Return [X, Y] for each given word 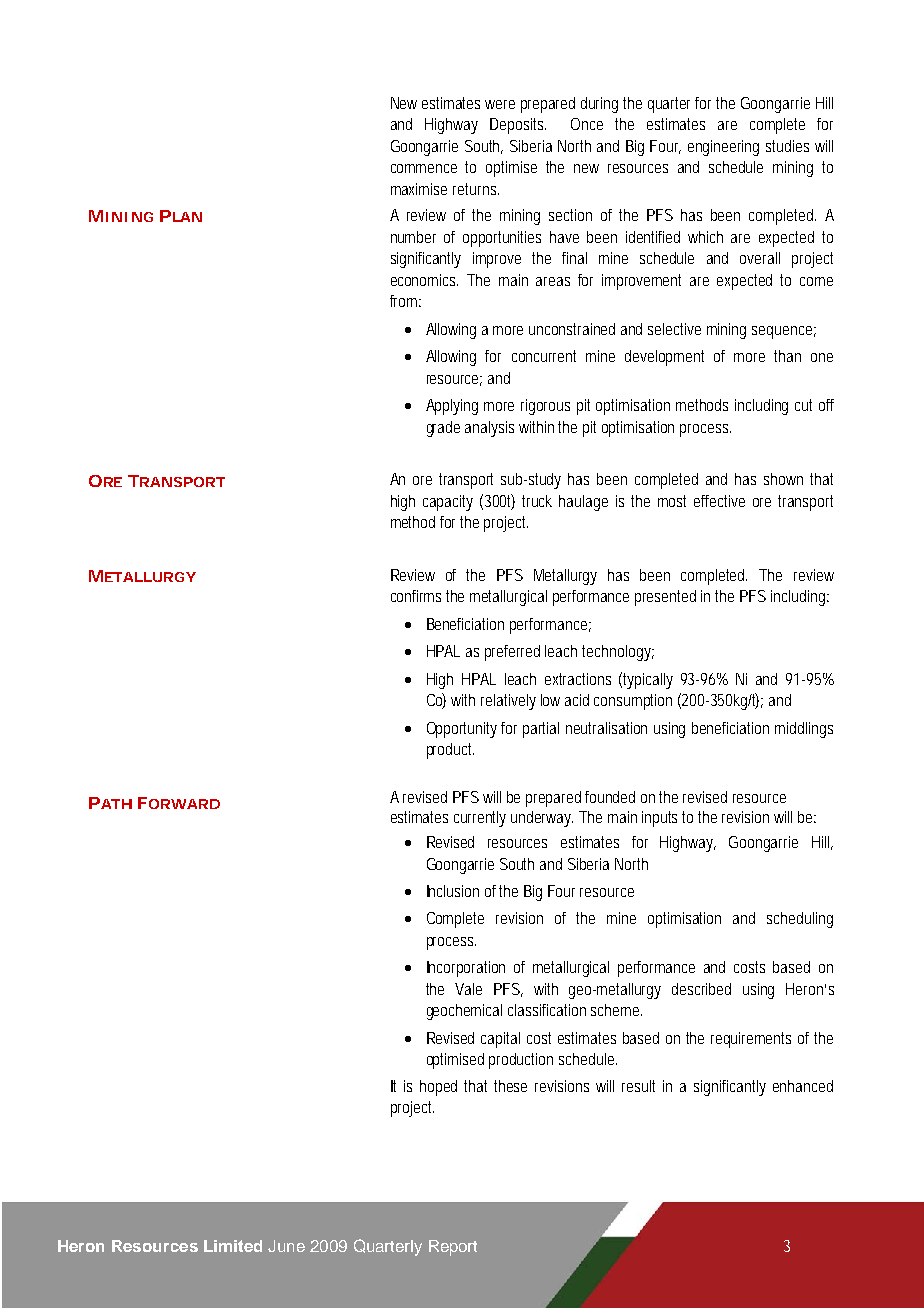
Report [453, 1248]
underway [542, 819]
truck [537, 501]
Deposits [518, 126]
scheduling [800, 920]
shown [783, 479]
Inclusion [453, 891]
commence [424, 168]
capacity [448, 503]
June [286, 1246]
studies [787, 146]
